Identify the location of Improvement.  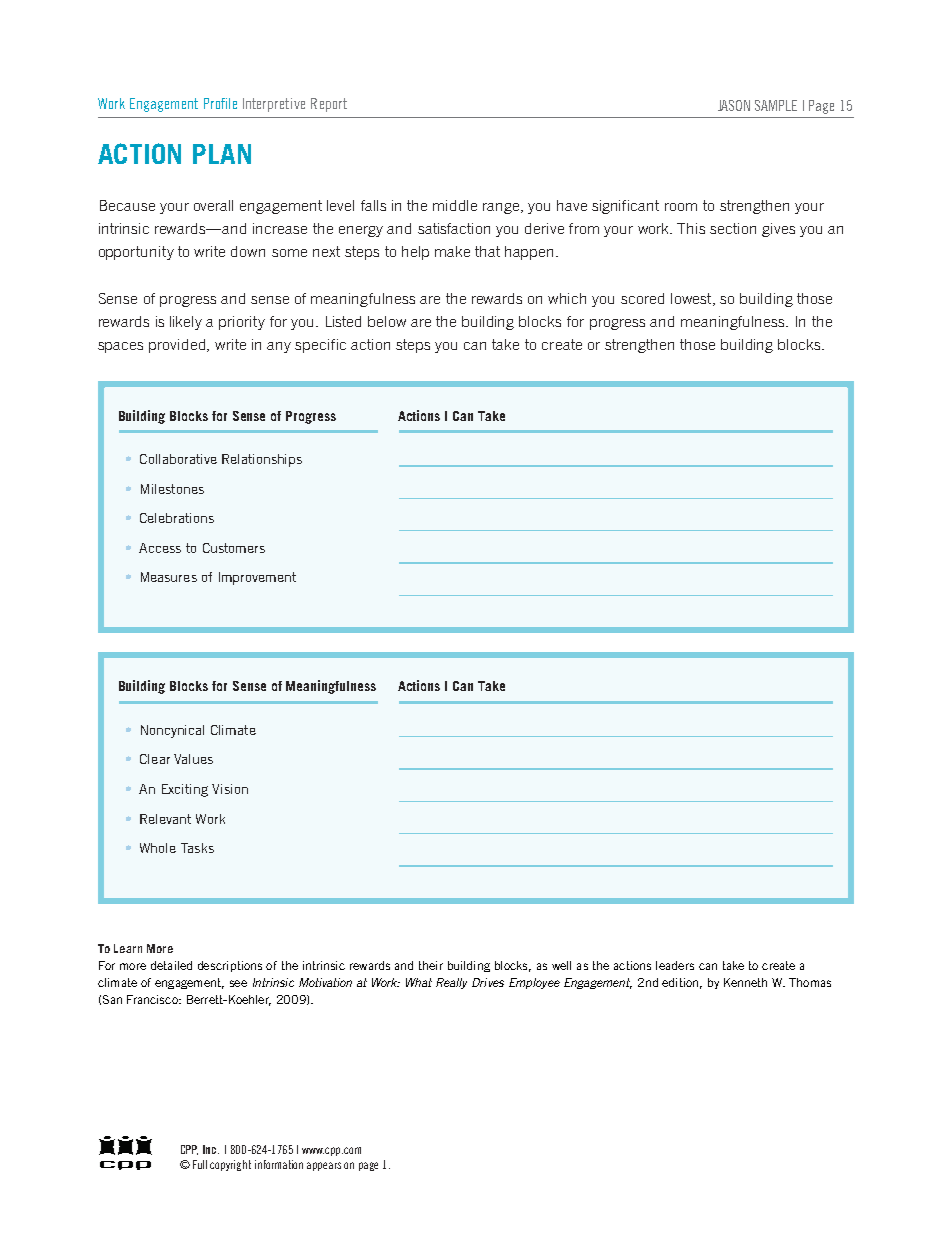
(257, 578).
